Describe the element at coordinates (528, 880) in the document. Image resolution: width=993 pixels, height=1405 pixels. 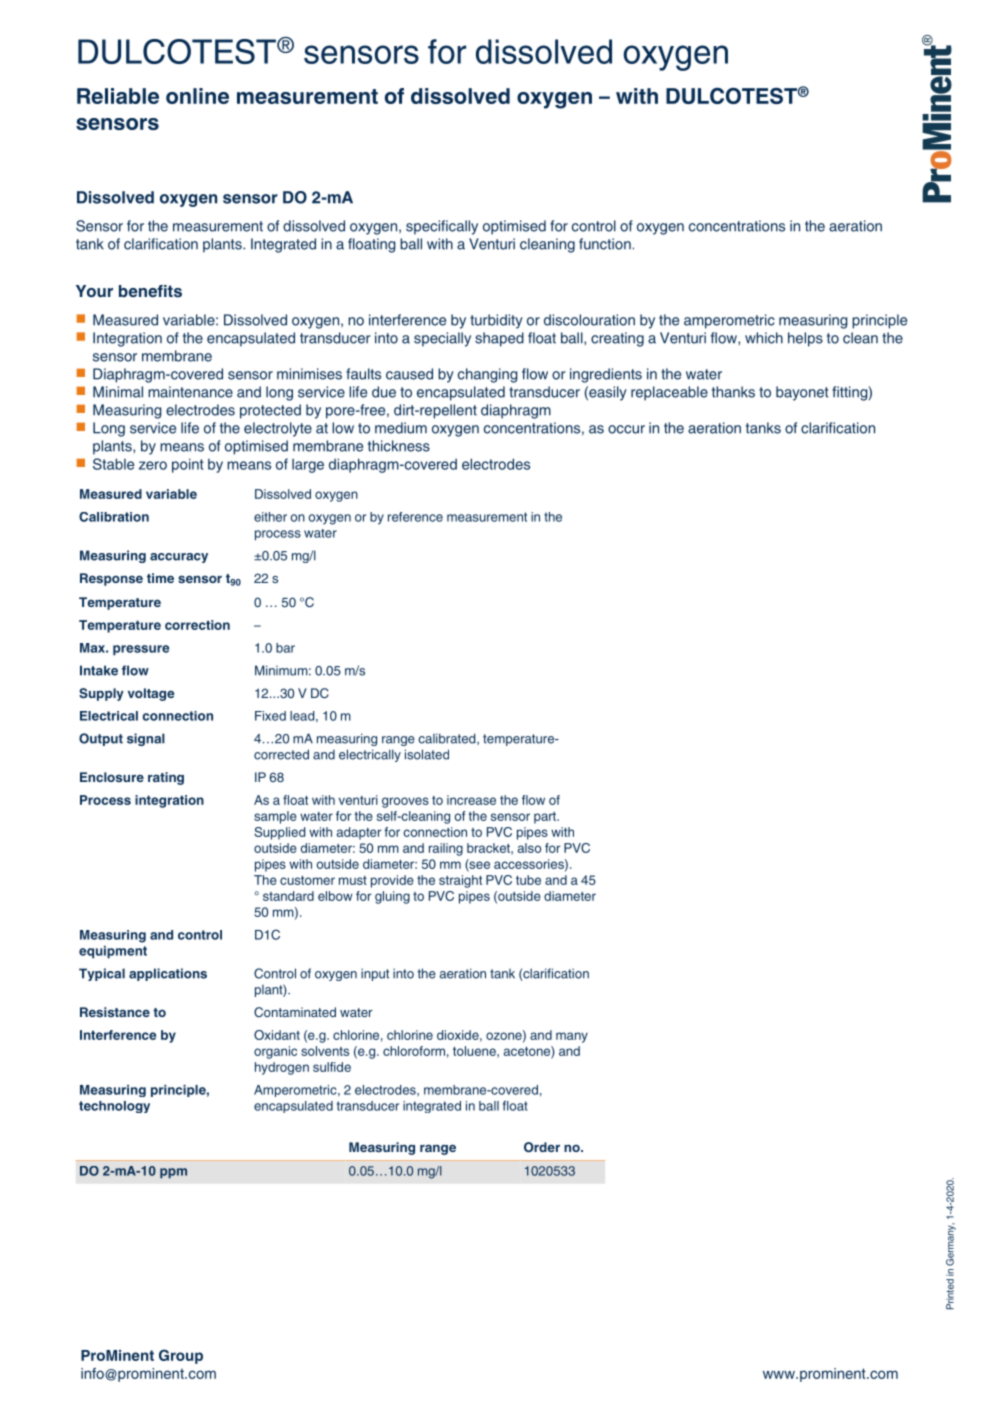
I see `tube` at that location.
